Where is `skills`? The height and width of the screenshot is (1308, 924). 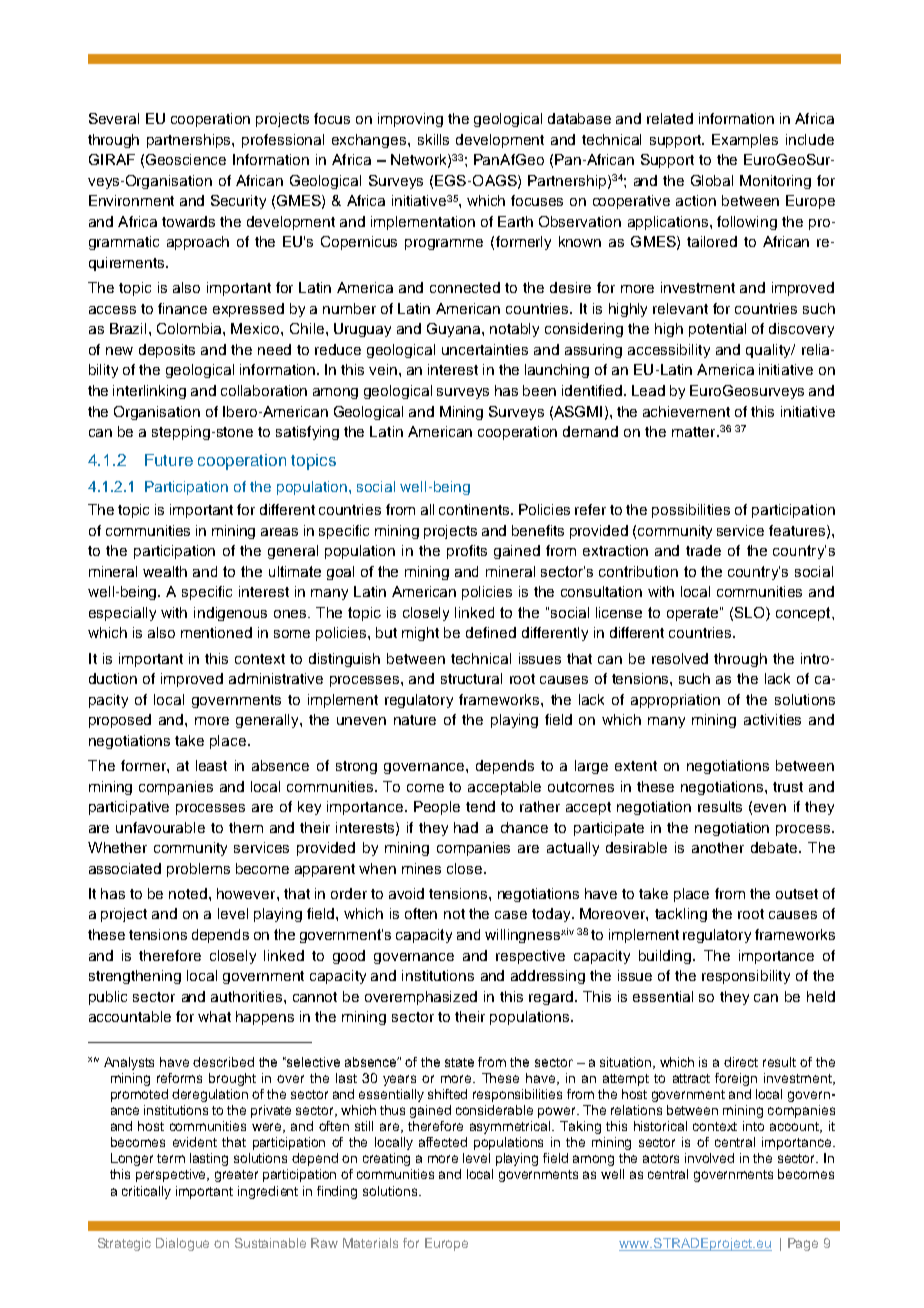
skills is located at coordinates (433, 139).
